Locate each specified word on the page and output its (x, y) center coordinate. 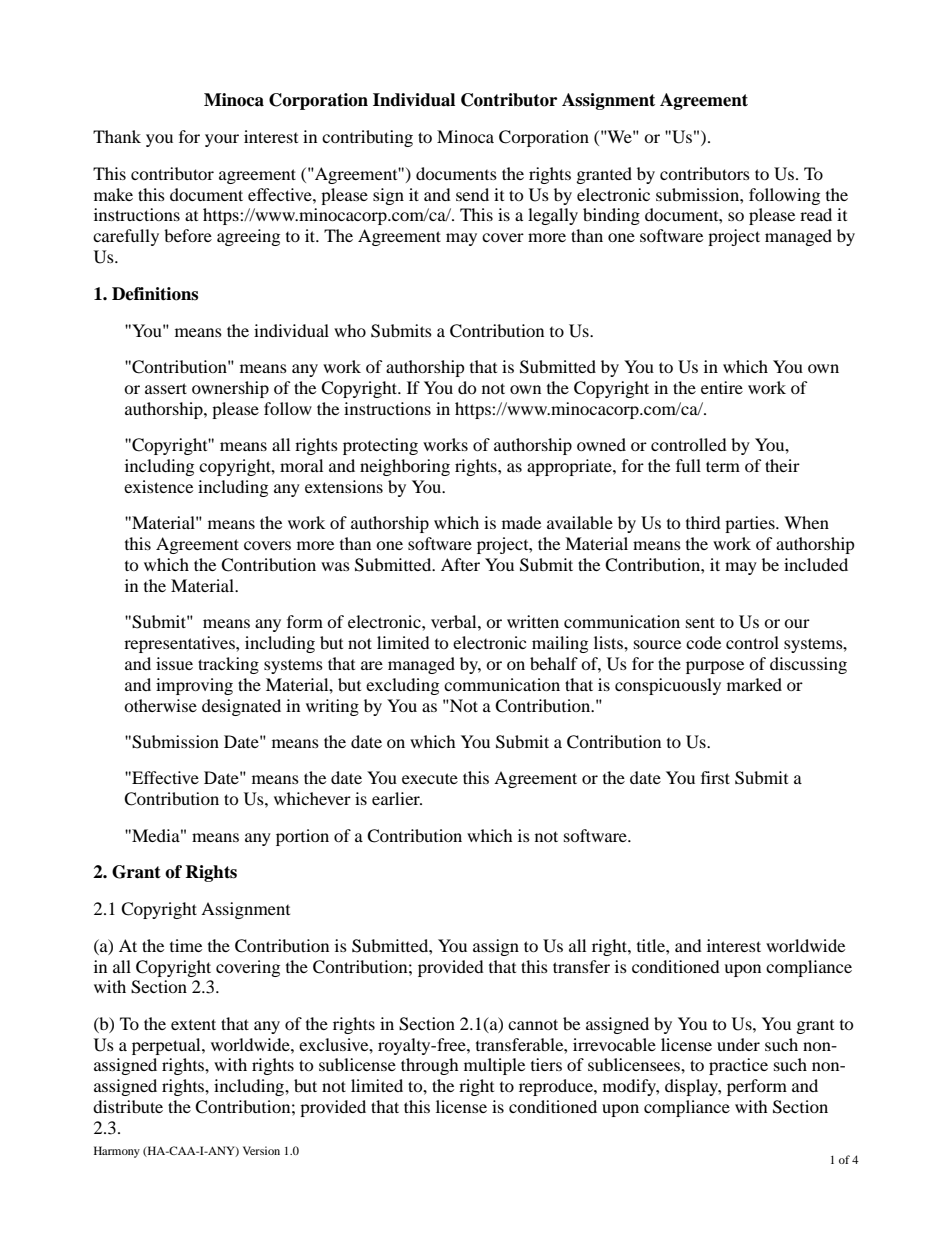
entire (722, 387)
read (816, 214)
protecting (380, 446)
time (186, 945)
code (703, 642)
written (533, 621)
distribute (128, 1106)
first (715, 777)
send (472, 194)
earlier (397, 798)
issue (174, 663)
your (222, 140)
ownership (230, 389)
